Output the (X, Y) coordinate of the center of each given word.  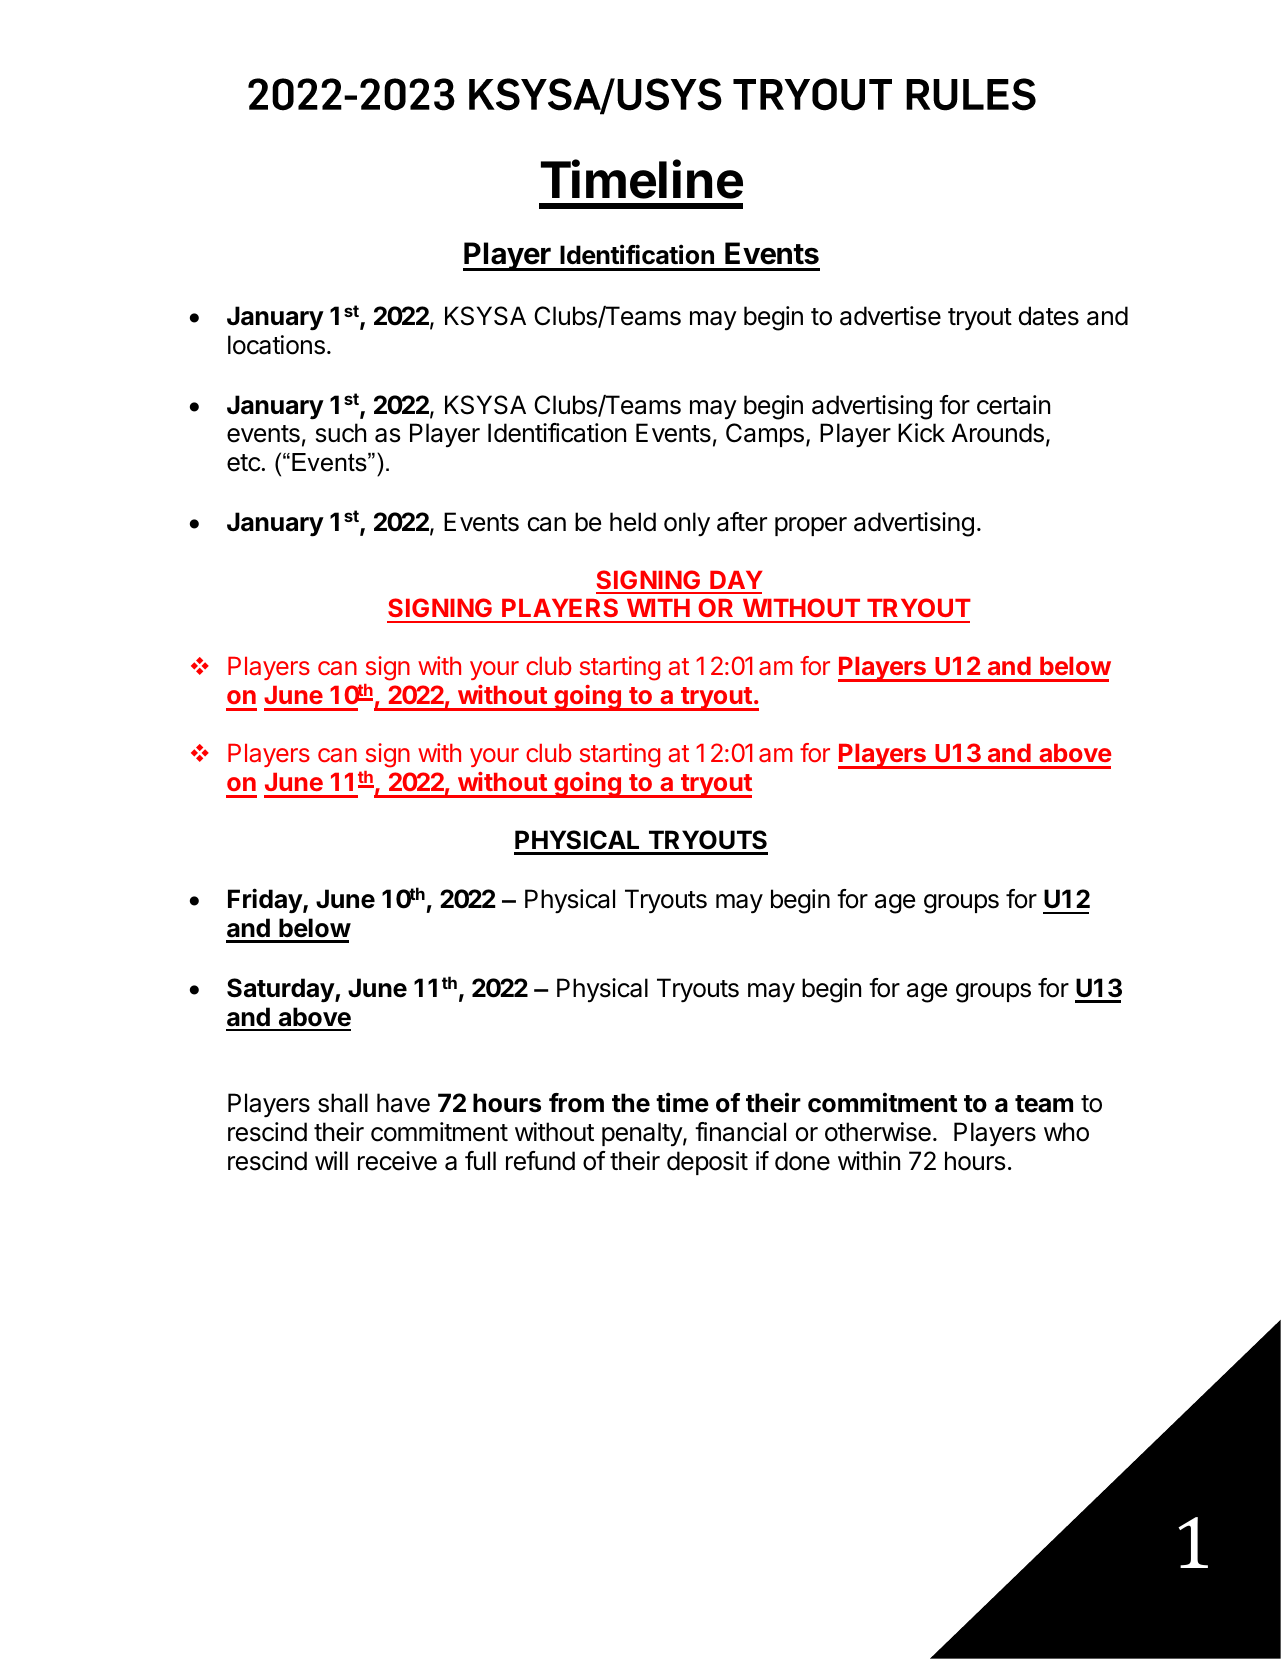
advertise (890, 316)
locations (276, 345)
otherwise (878, 1132)
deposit (707, 1163)
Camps (765, 435)
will (331, 1160)
